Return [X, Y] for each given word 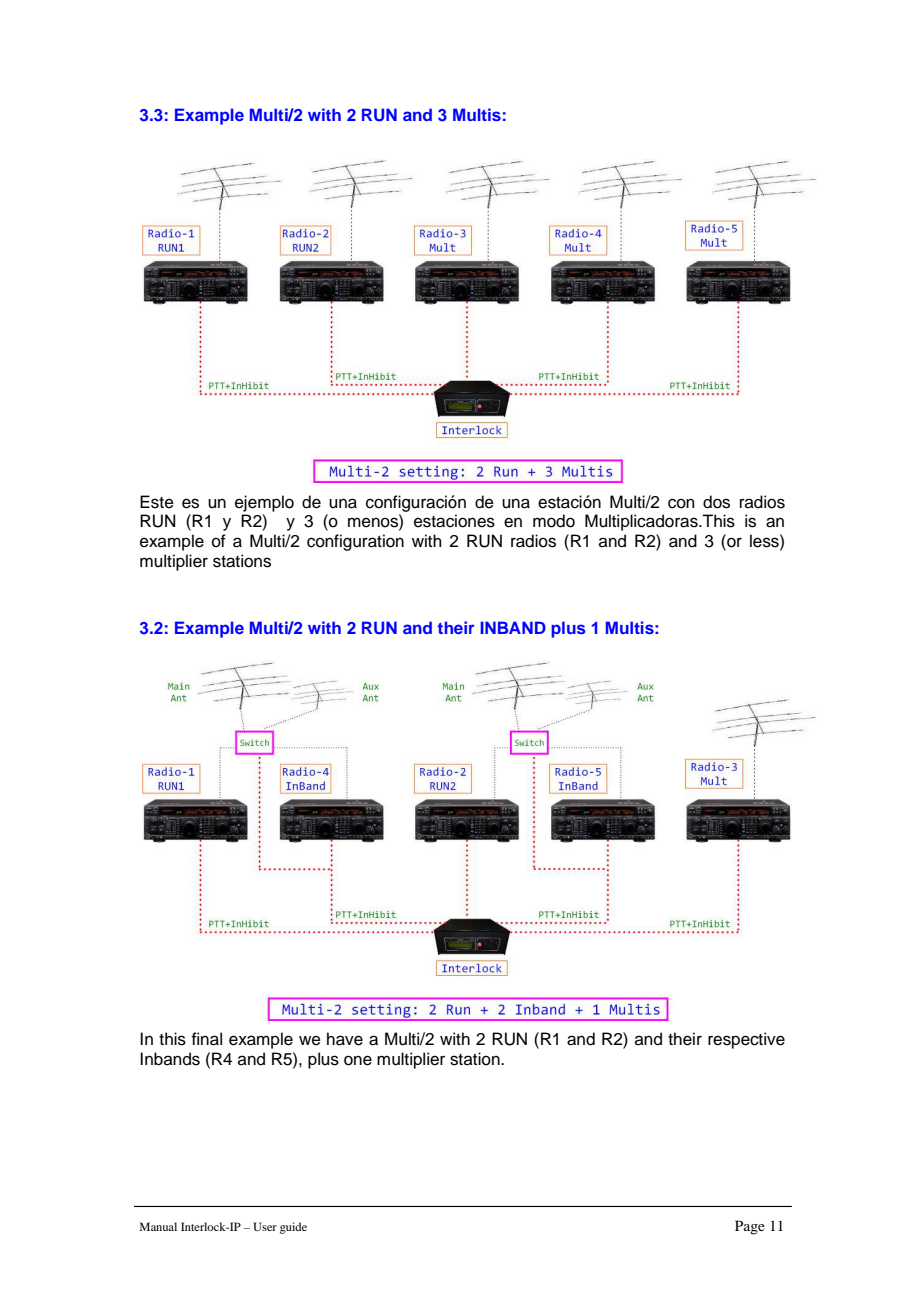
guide [293, 1228]
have [345, 1039]
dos [716, 502]
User [265, 1226]
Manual [158, 1226]
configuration [355, 542]
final [206, 1039]
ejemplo [264, 503]
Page [750, 1227]
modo [554, 521]
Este [157, 502]
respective [746, 1040]
